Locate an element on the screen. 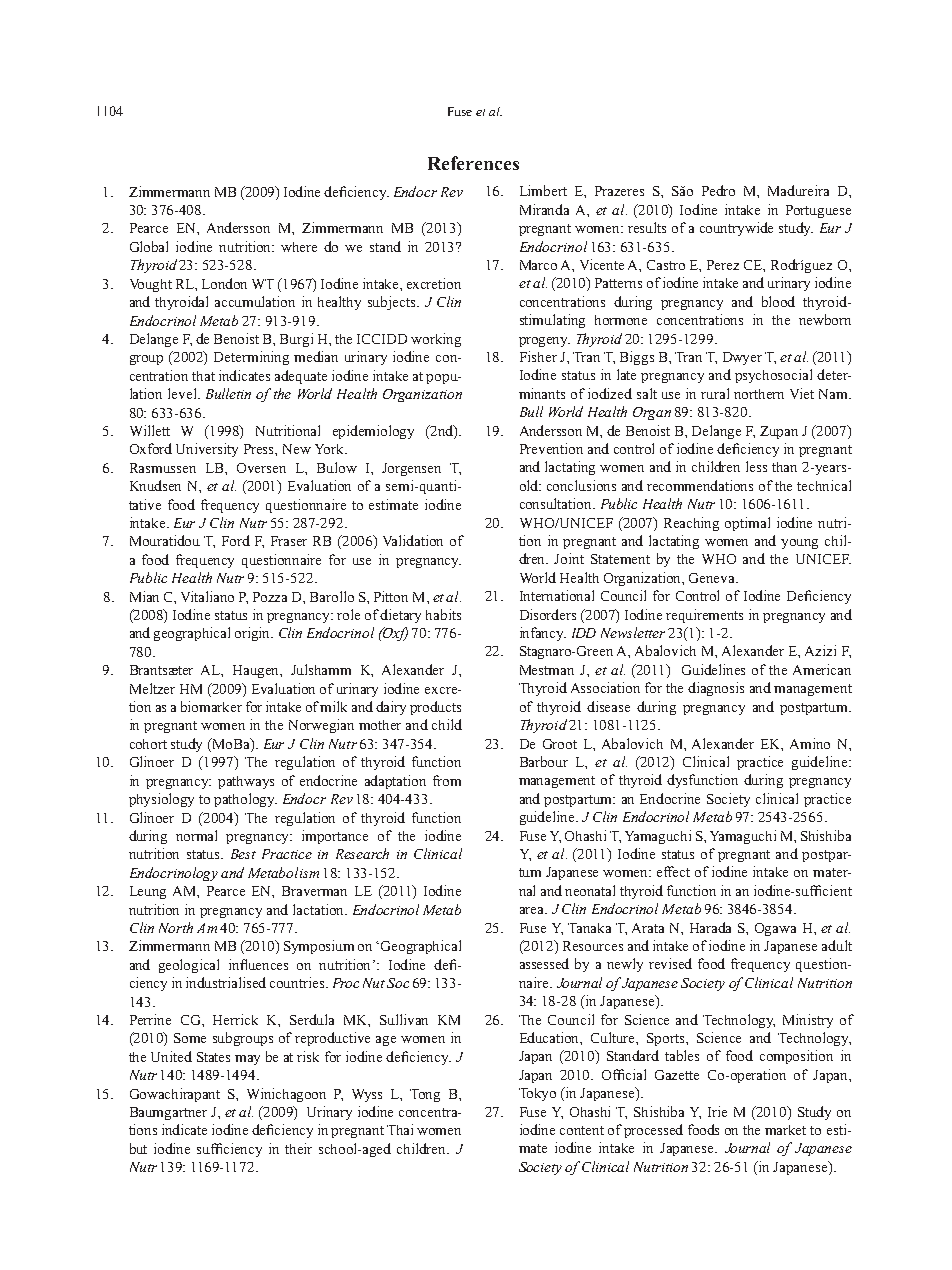 The image size is (952, 1270). infancy is located at coordinates (543, 634).
